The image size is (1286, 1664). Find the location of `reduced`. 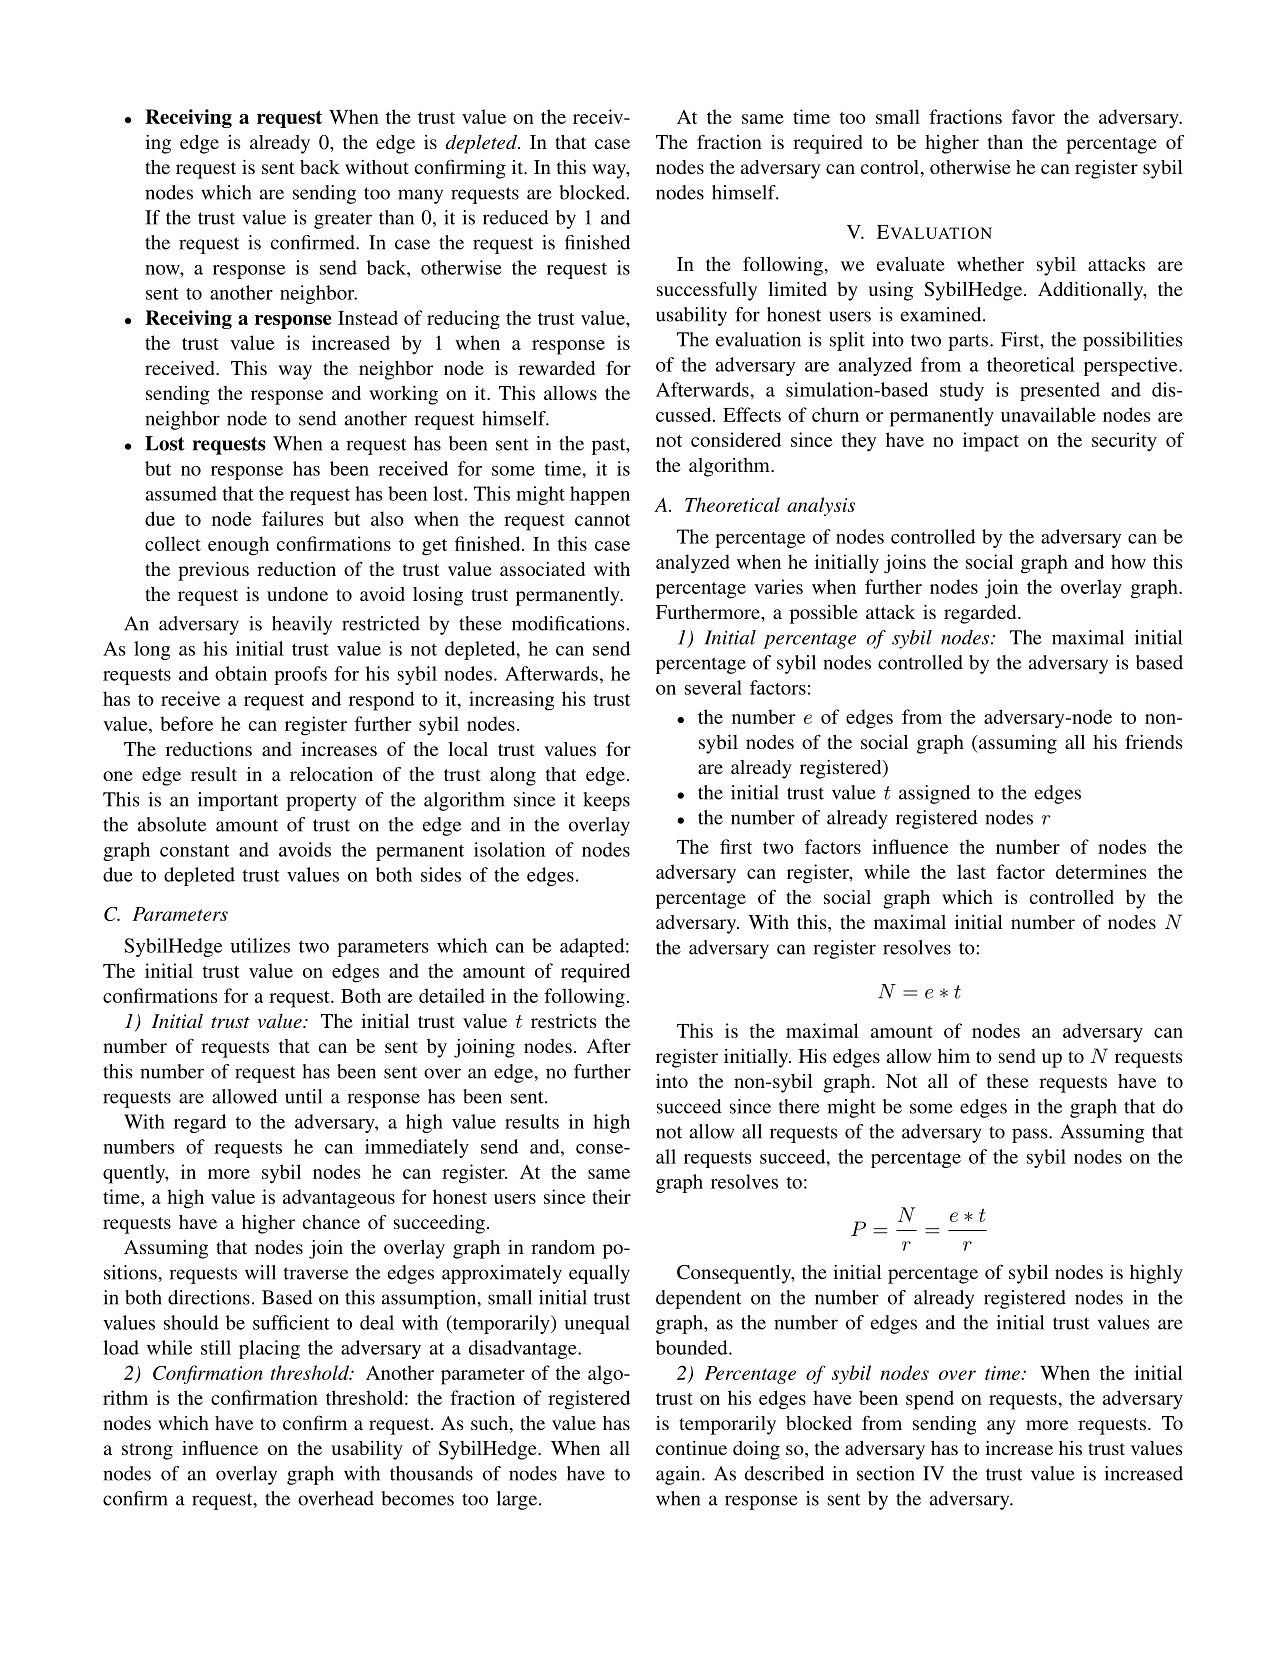

reduced is located at coordinates (516, 217).
